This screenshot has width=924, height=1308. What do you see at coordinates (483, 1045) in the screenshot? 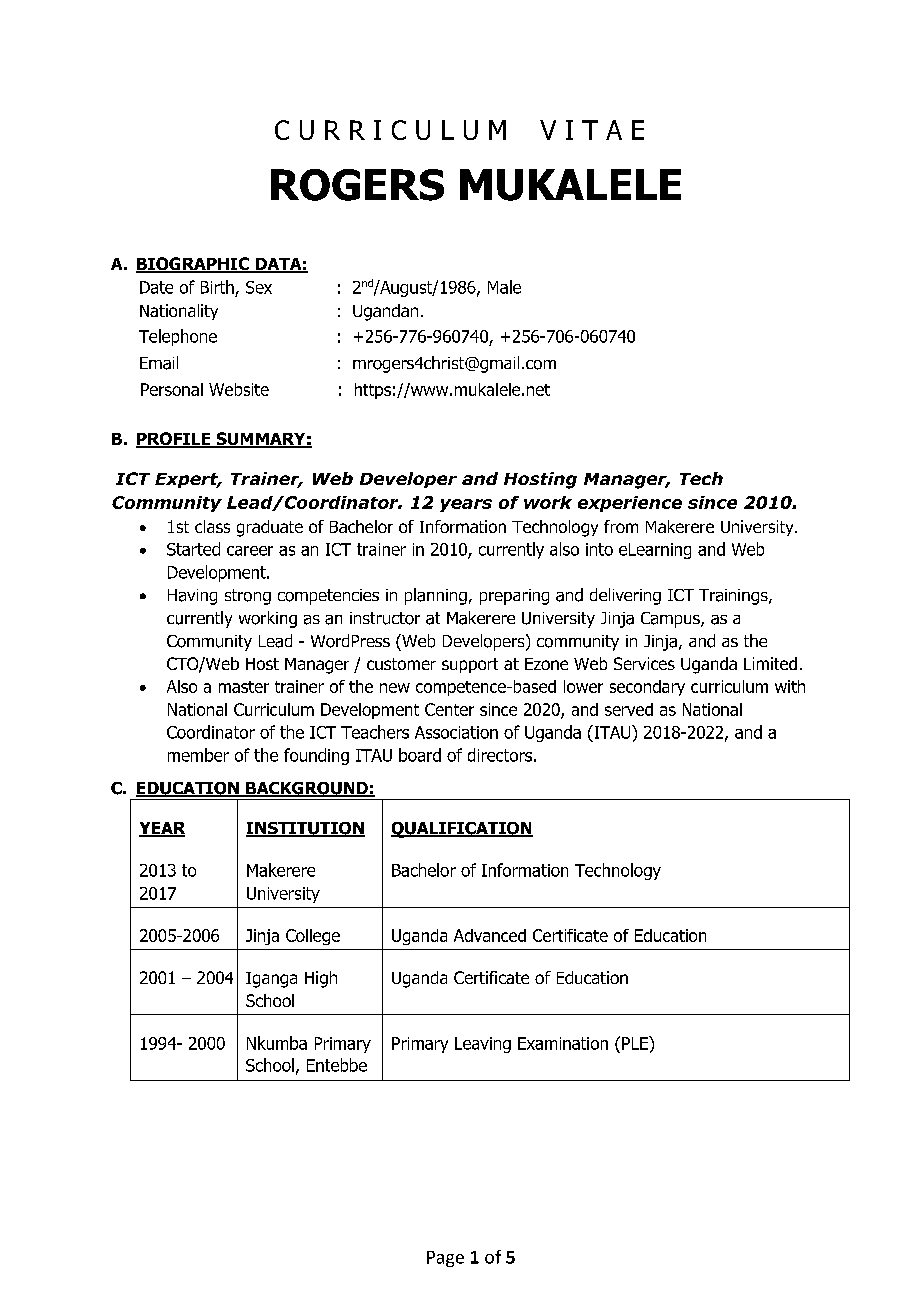
I see `Leaving` at bounding box center [483, 1045].
